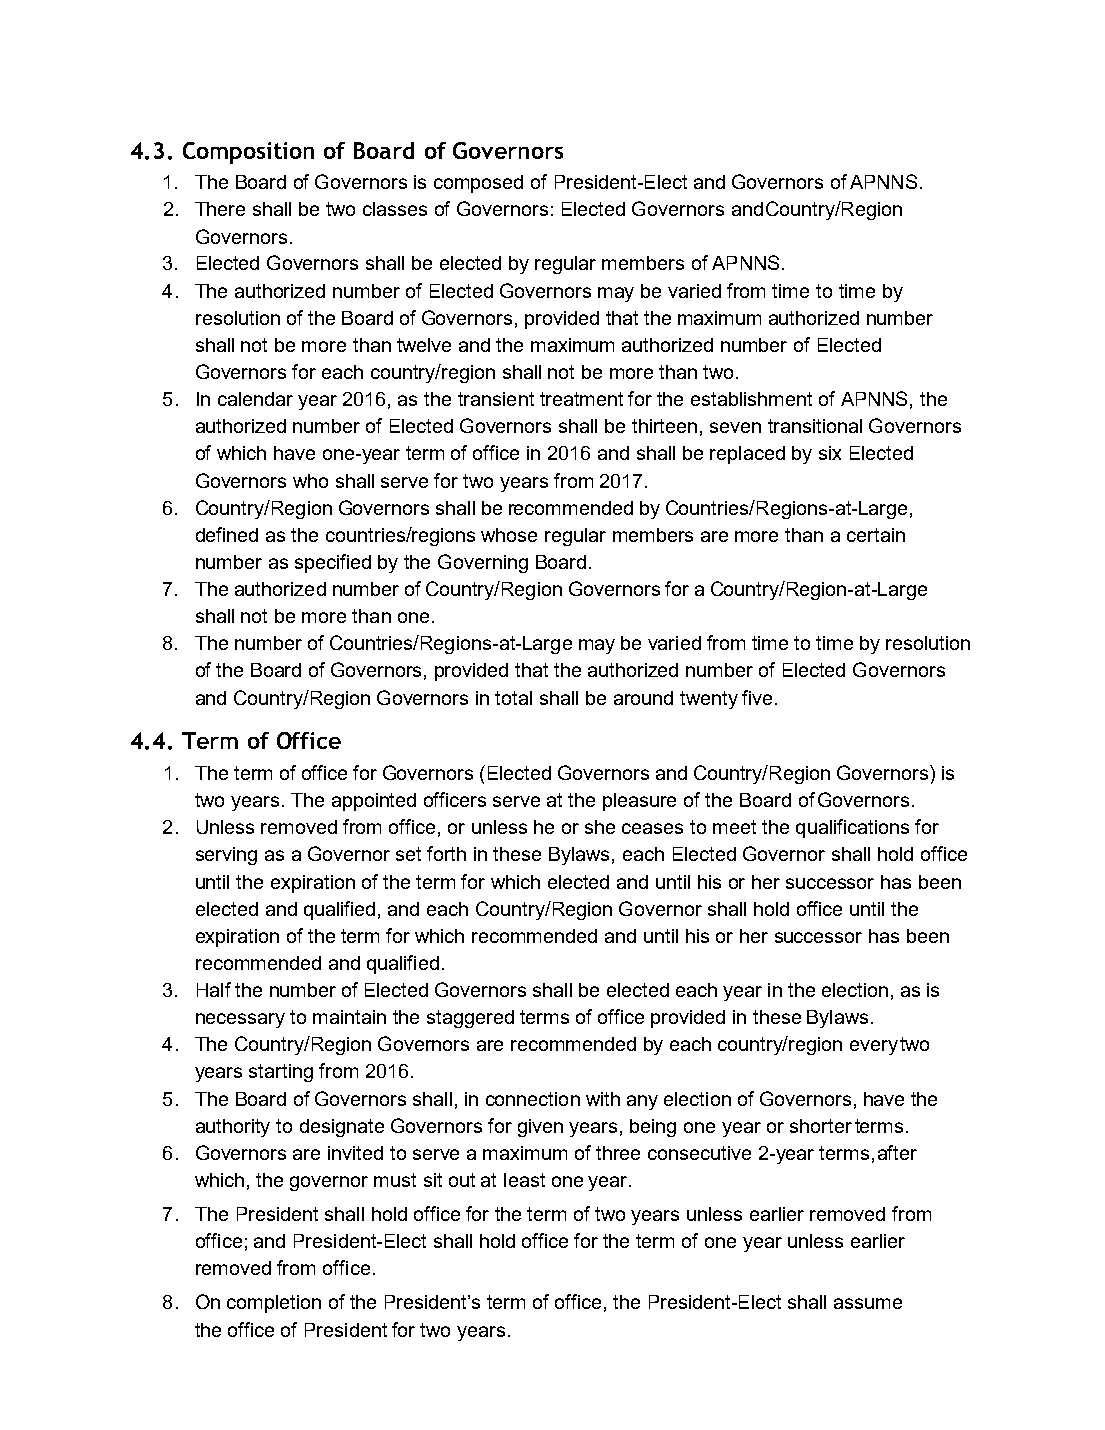 The height and width of the screenshot is (1430, 1105). What do you see at coordinates (513, 698) in the screenshot?
I see `total` at bounding box center [513, 698].
